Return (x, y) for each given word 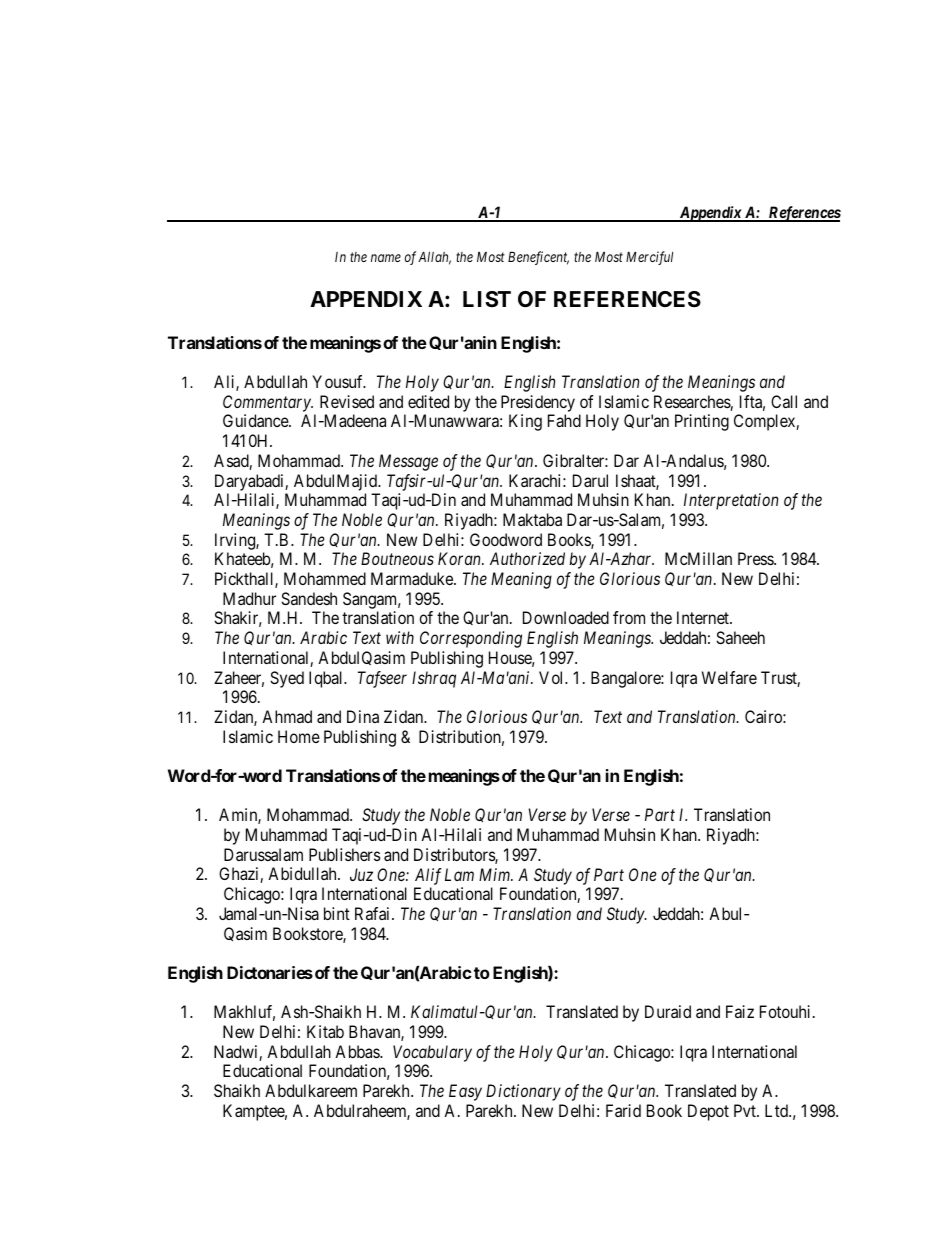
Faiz (740, 1011)
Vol (553, 677)
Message (408, 462)
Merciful (649, 258)
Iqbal (327, 679)
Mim (496, 874)
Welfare (729, 677)
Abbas (358, 1051)
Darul (590, 480)
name (386, 258)
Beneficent (538, 258)
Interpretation (731, 501)
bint (337, 913)
